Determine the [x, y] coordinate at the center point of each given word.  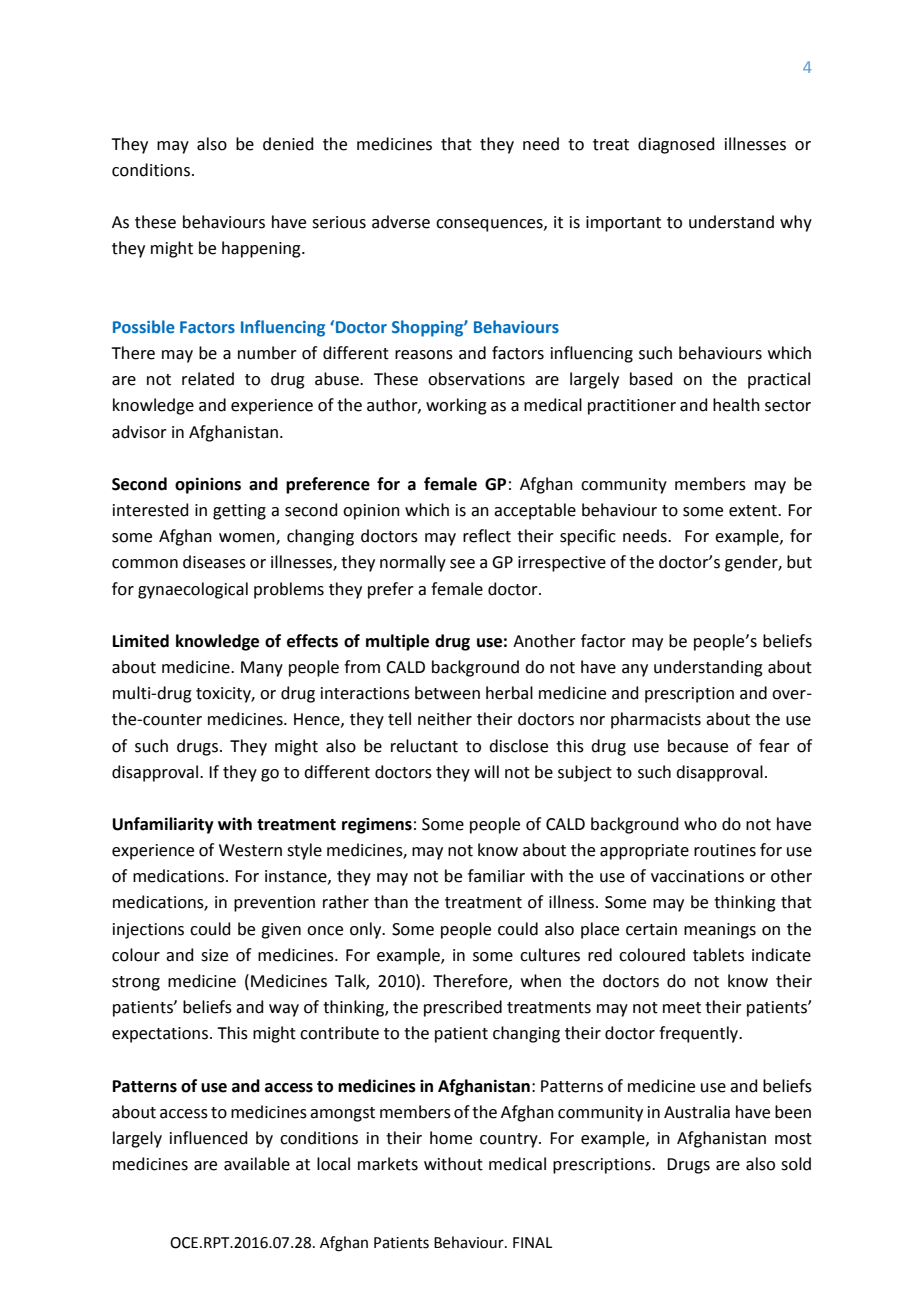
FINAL [532, 1242]
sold [796, 1164]
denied [288, 144]
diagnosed [676, 145]
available [257, 1164]
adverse [401, 222]
